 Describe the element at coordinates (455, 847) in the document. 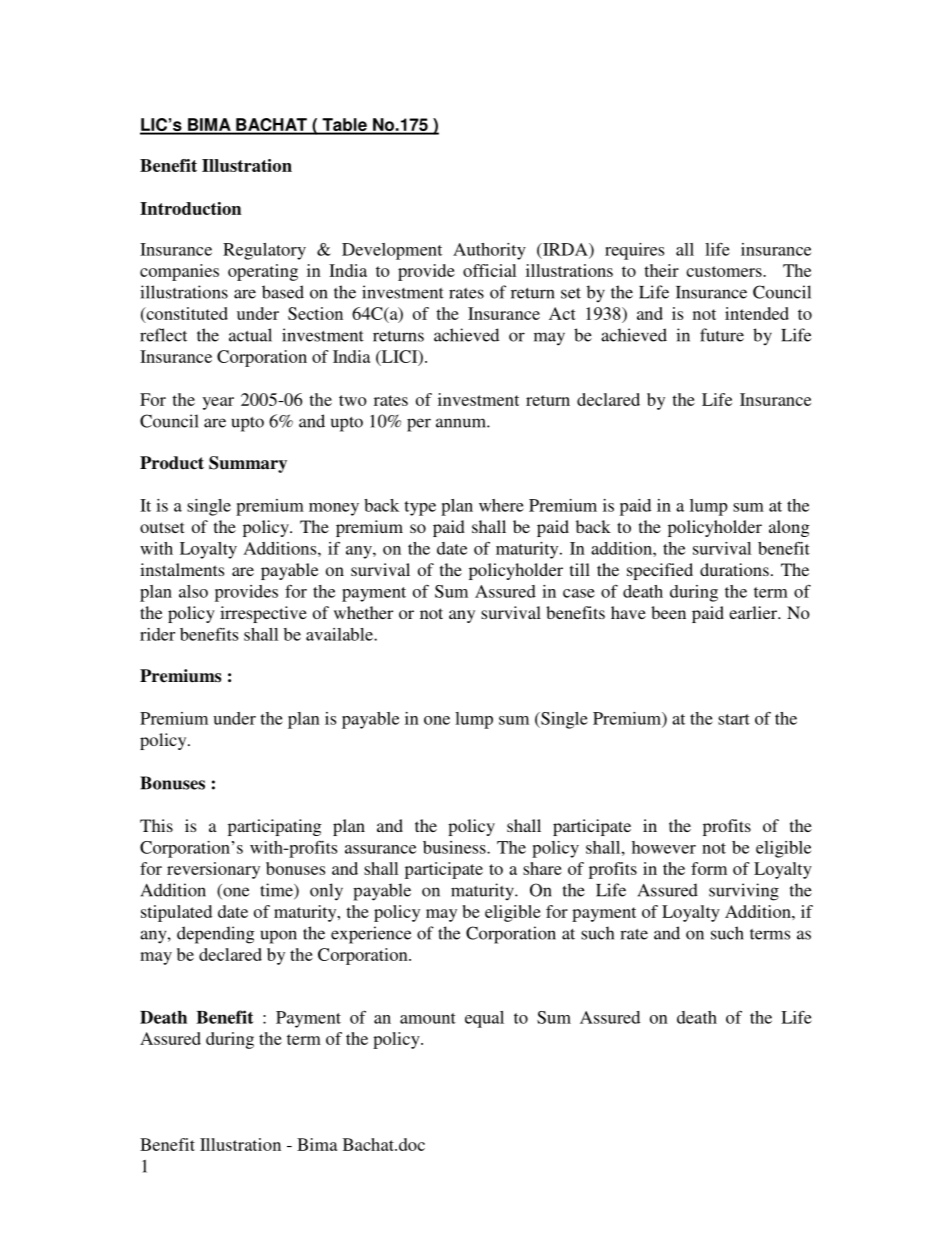

I see `business` at that location.
